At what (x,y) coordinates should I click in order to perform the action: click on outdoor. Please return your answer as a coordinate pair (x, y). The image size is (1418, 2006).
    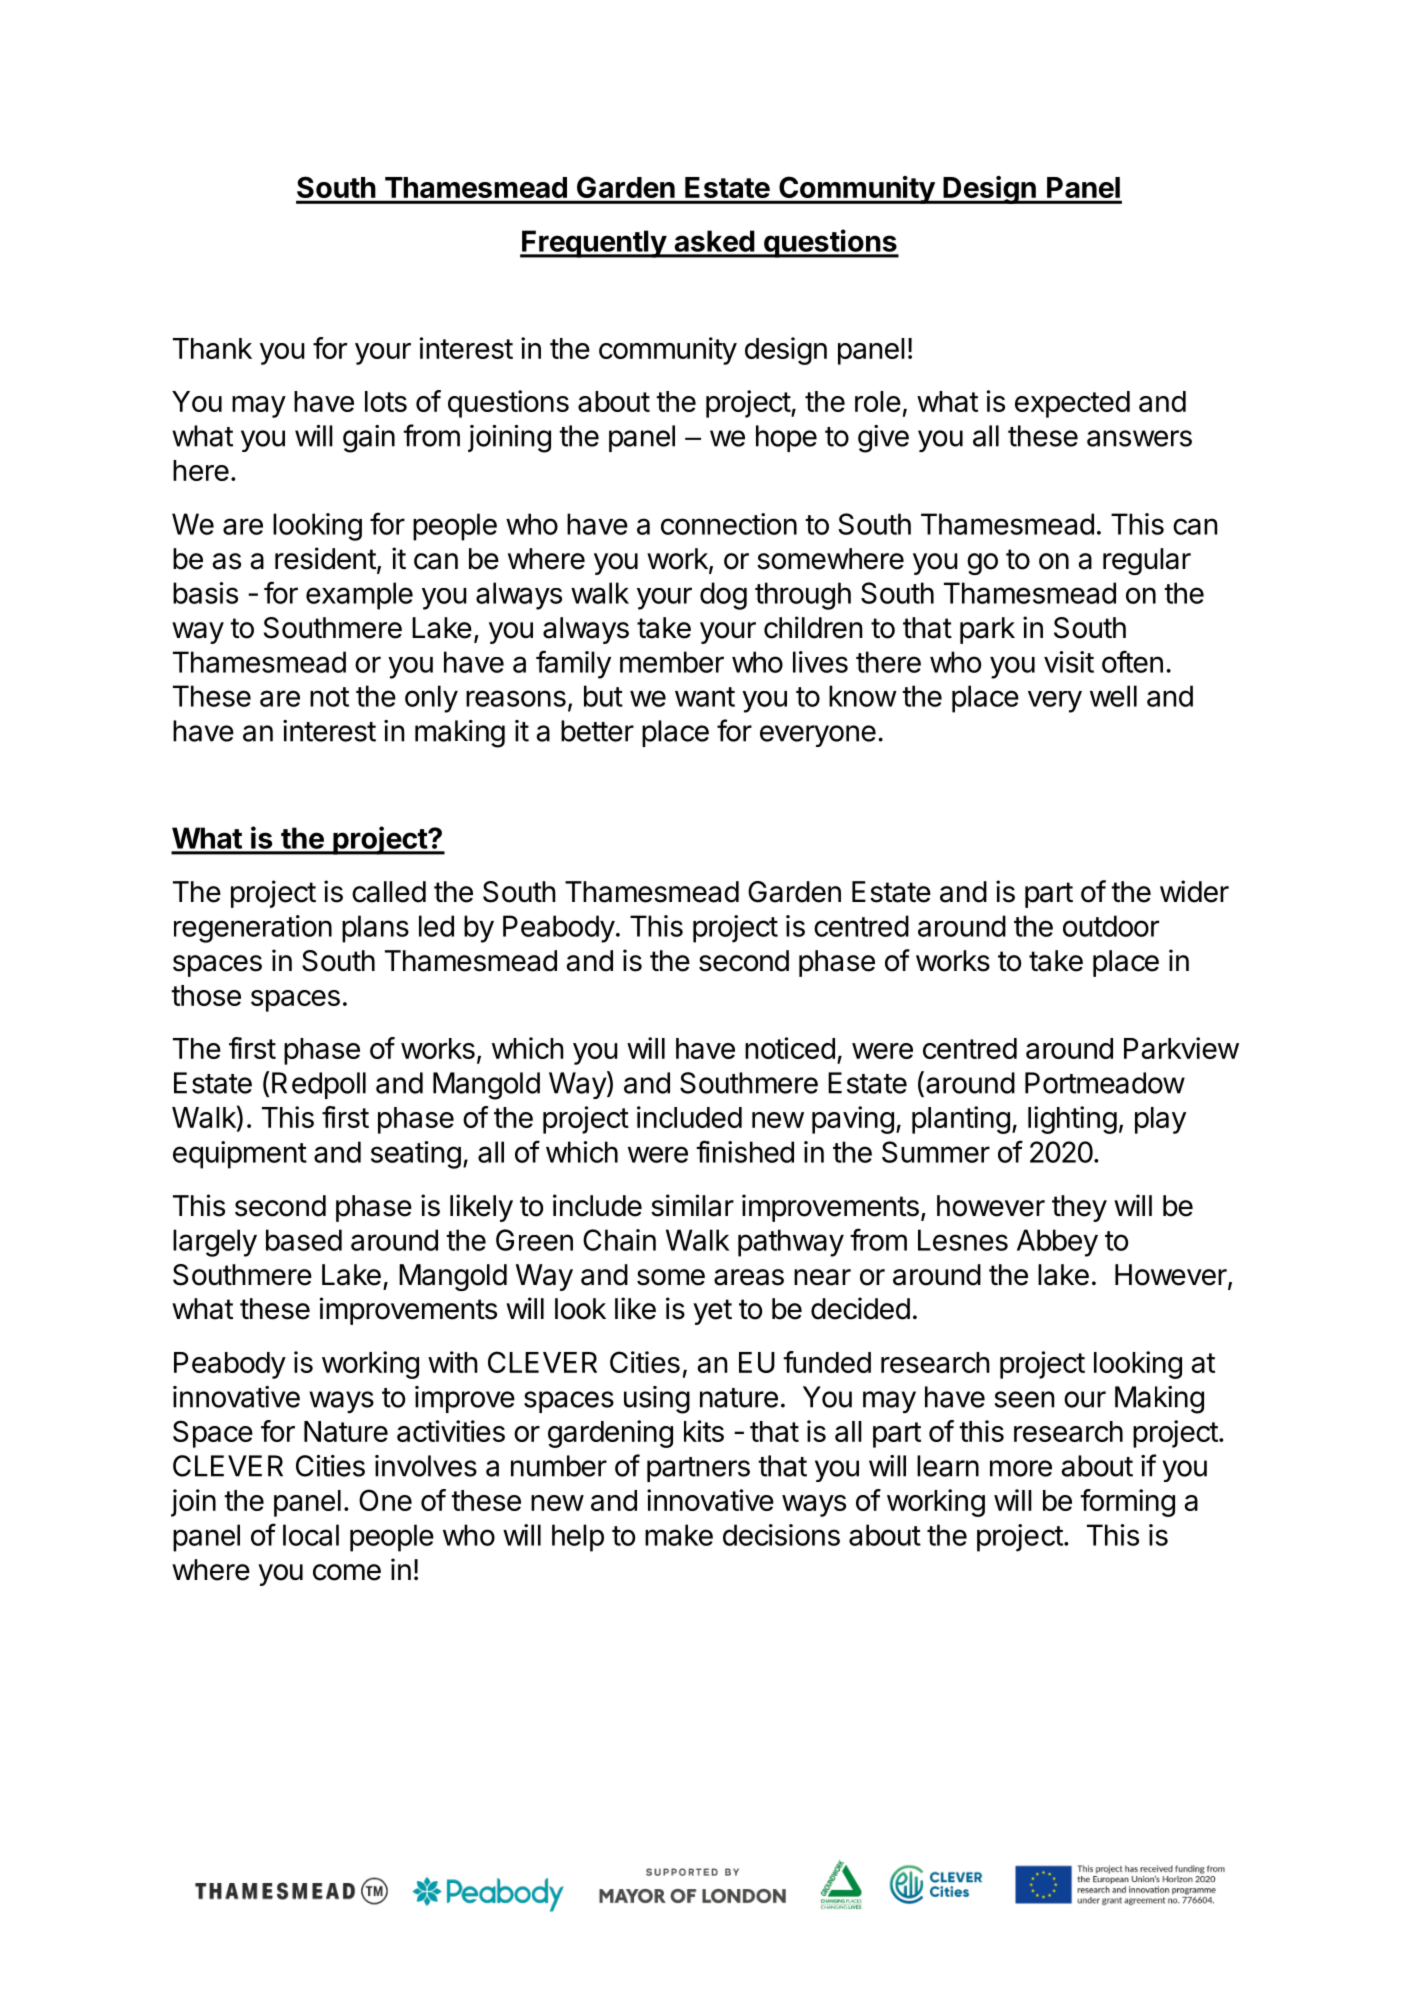
    Looking at the image, I should click on (1111, 926).
